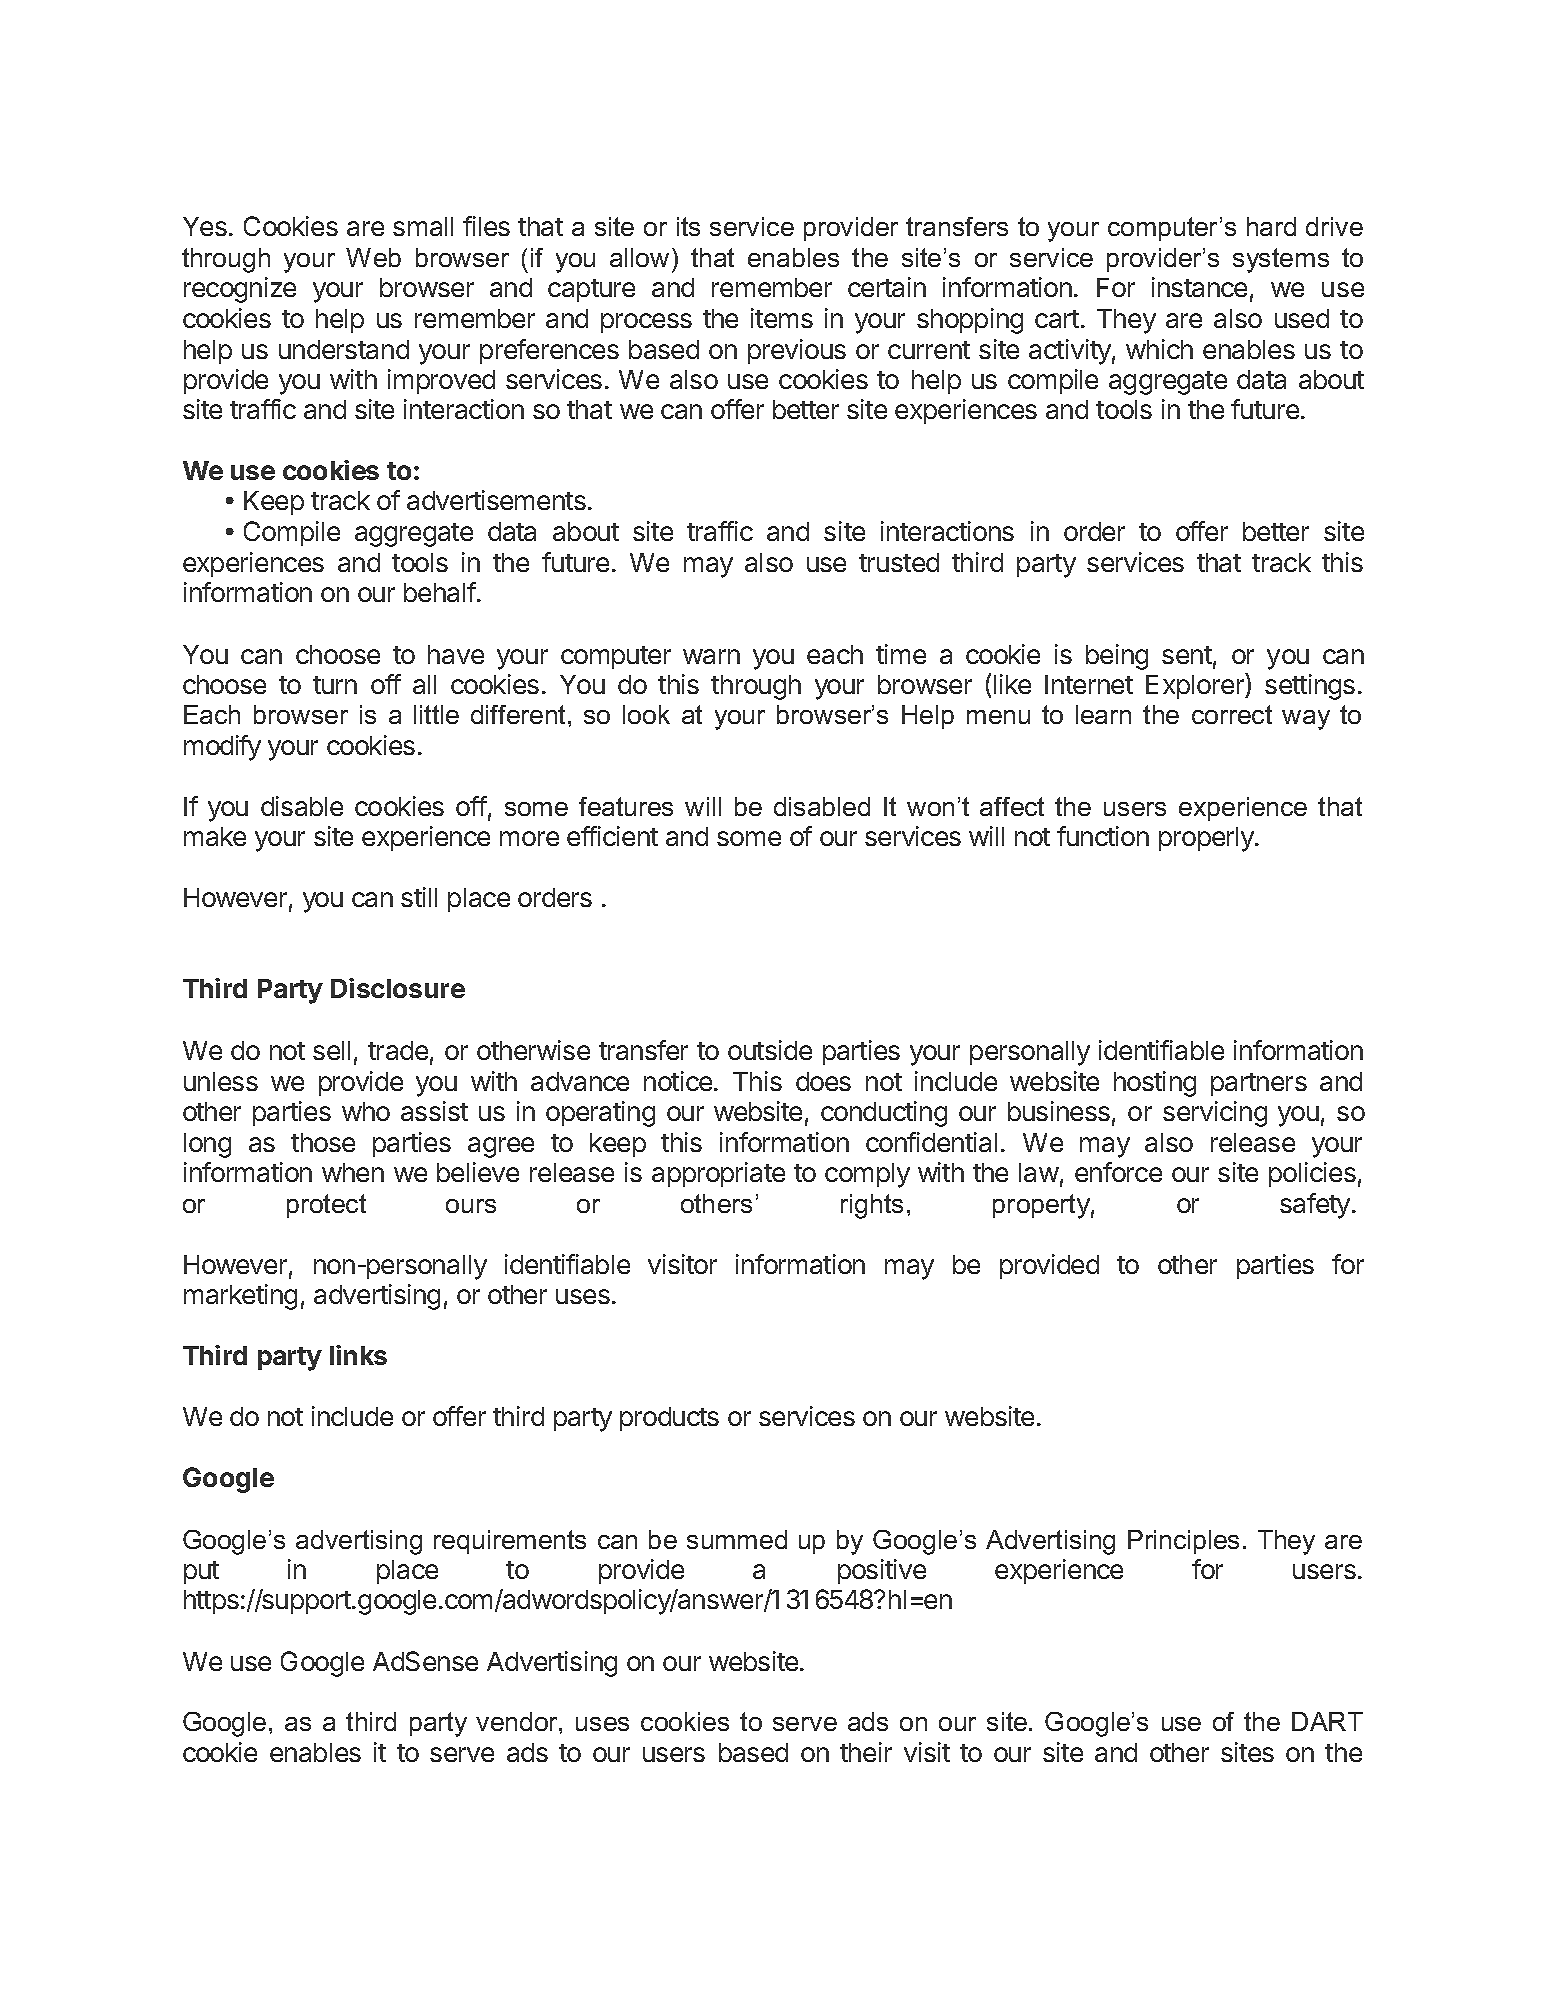 The width and height of the screenshot is (1547, 2001). Describe the element at coordinates (1315, 1206) in the screenshot. I see `safety` at that location.
